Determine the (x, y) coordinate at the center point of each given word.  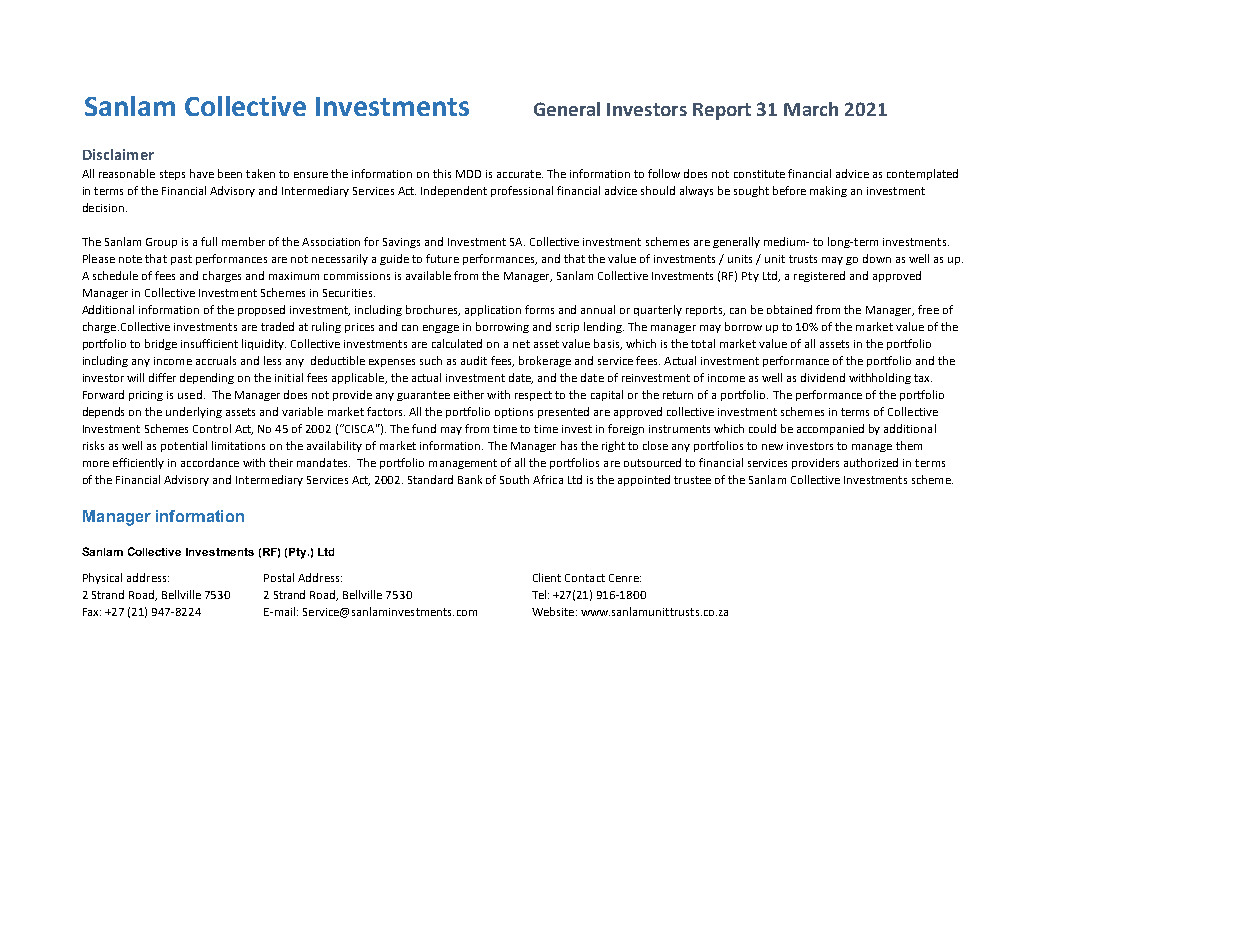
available (428, 275)
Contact (585, 578)
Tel (540, 594)
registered (819, 276)
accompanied (830, 429)
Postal (279, 577)
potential (184, 446)
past (181, 260)
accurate (520, 174)
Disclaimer (118, 154)
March (811, 109)
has (569, 445)
